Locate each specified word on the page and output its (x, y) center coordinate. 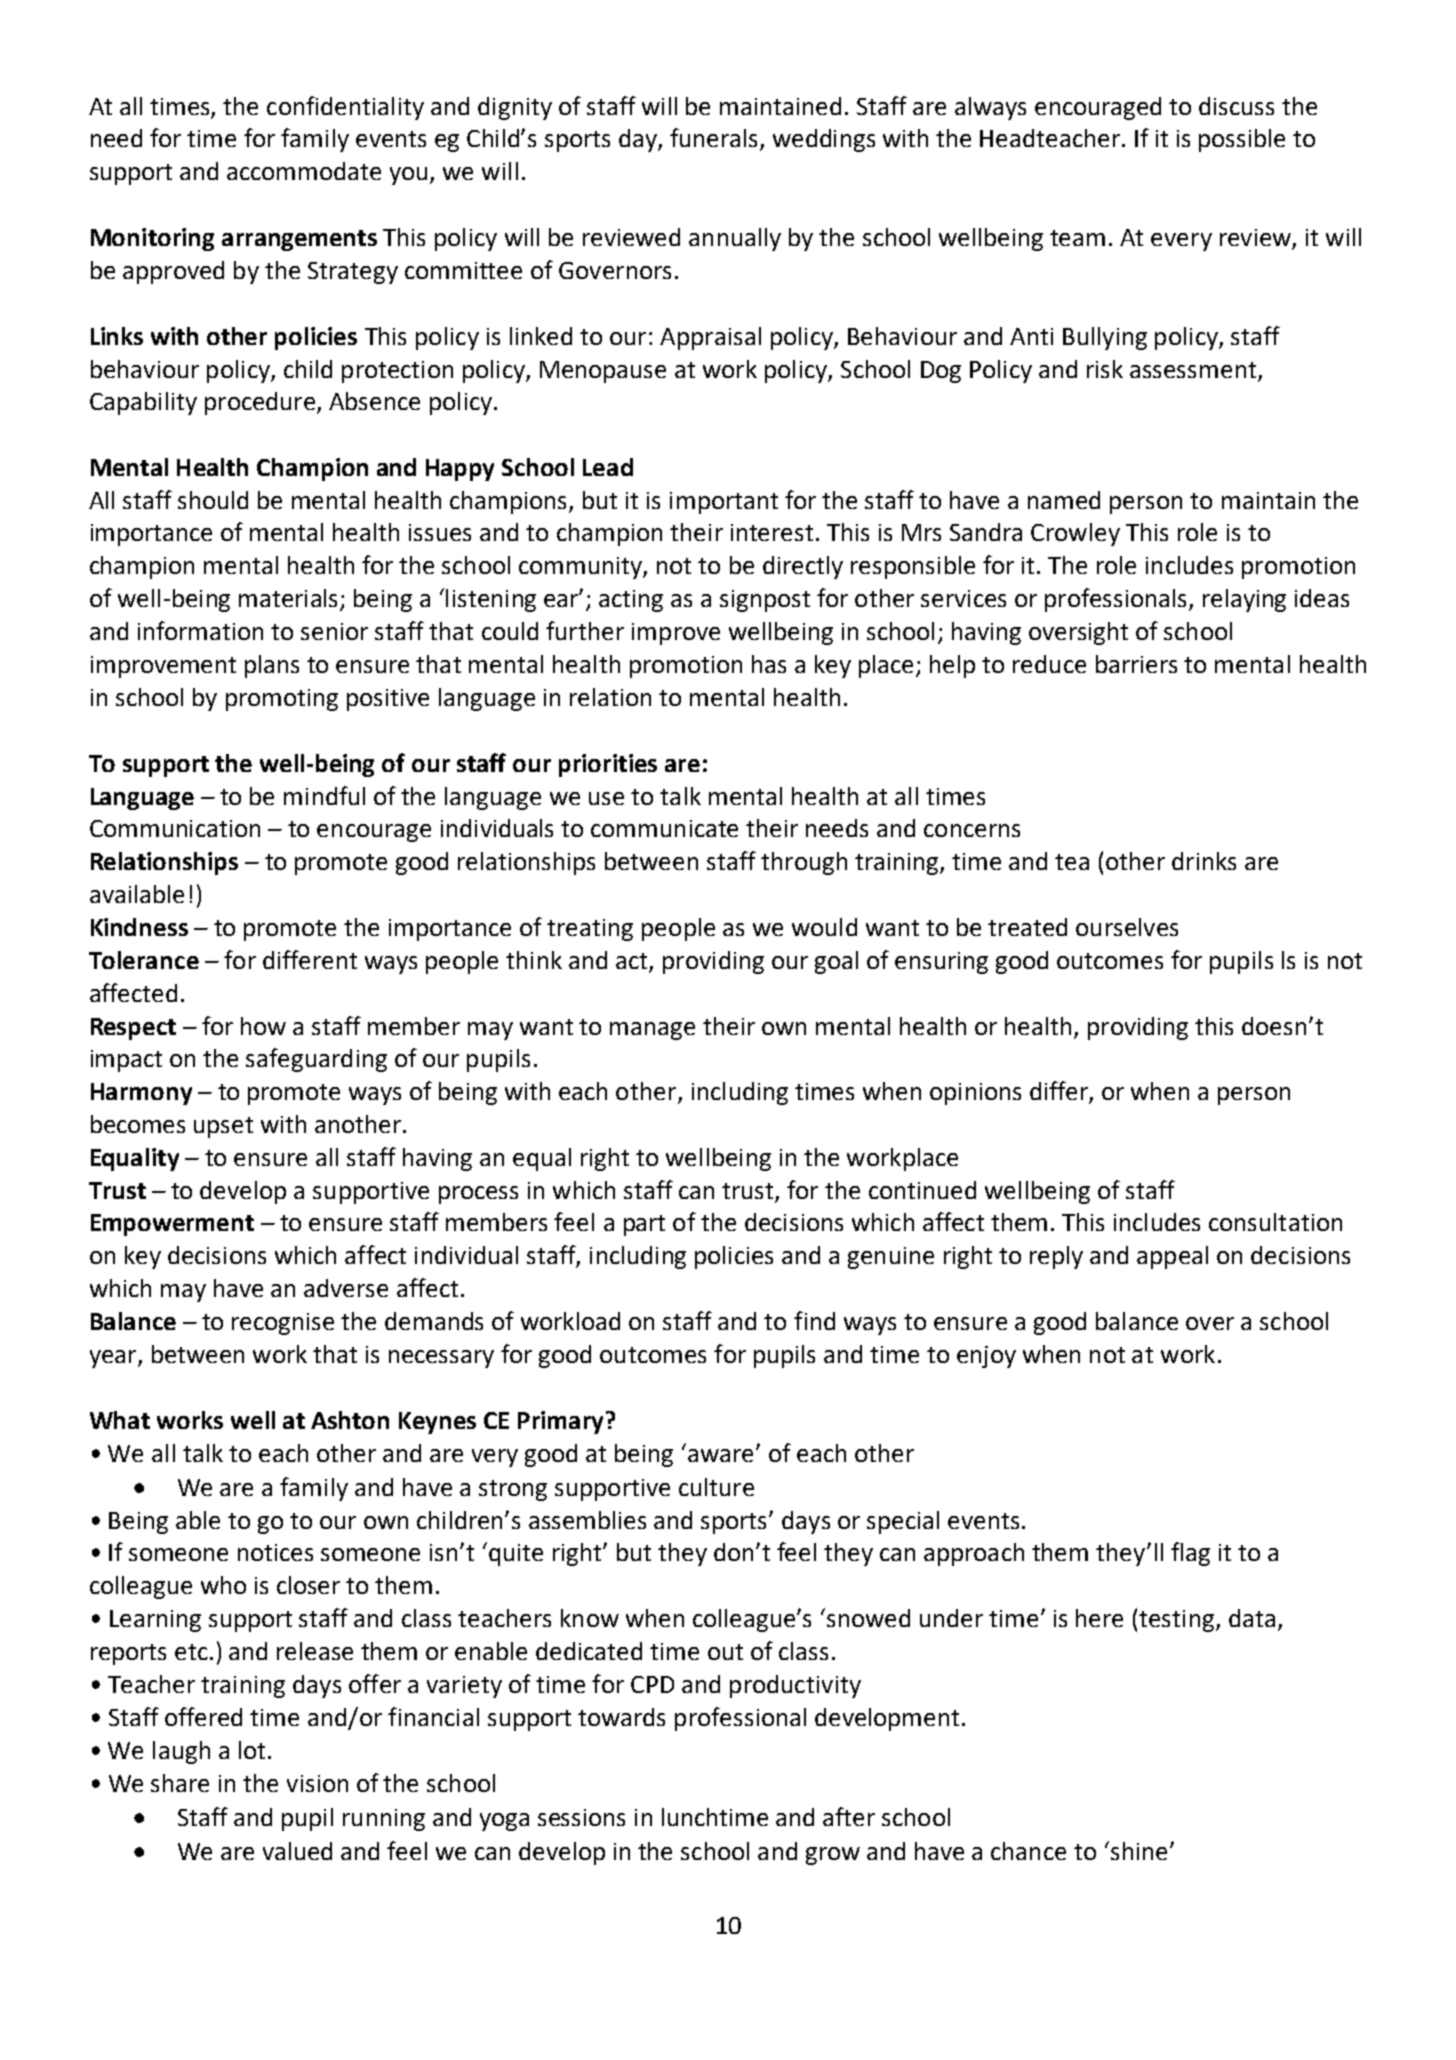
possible (1242, 140)
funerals (713, 137)
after (849, 1816)
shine (1139, 1851)
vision (317, 1783)
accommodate (304, 171)
